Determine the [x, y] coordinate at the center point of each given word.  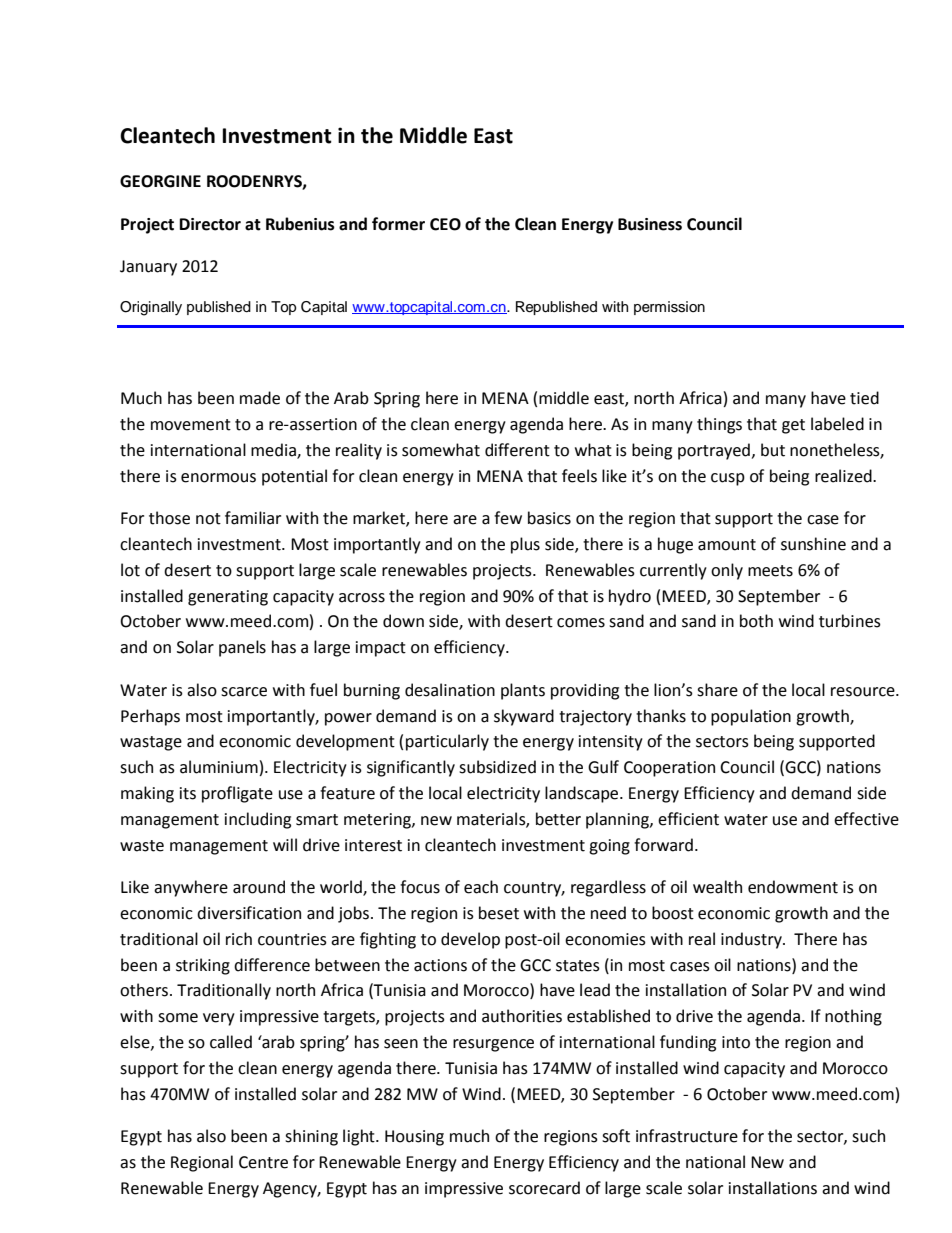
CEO [445, 224]
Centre [263, 1162]
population [751, 717]
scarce [244, 692]
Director [210, 224]
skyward [524, 717]
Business [650, 224]
